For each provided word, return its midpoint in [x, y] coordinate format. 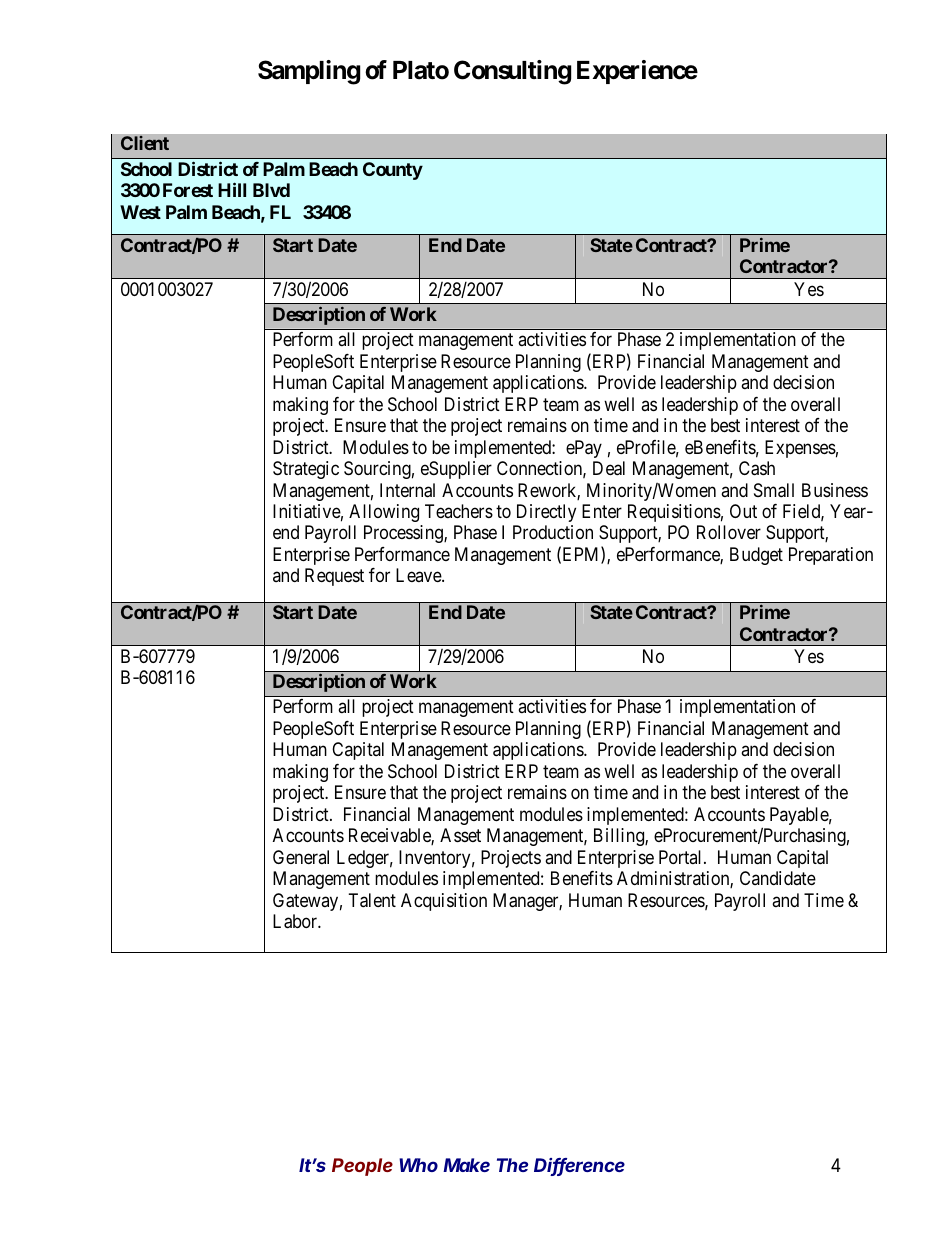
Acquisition [444, 902]
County [393, 171]
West [140, 212]
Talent [372, 900]
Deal [609, 468]
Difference [579, 1167]
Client [145, 143]
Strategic [306, 470]
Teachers [459, 511]
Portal [682, 857]
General [301, 857]
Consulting [512, 72]
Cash [757, 468]
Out [743, 511]
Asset [460, 835]
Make [466, 1165]
